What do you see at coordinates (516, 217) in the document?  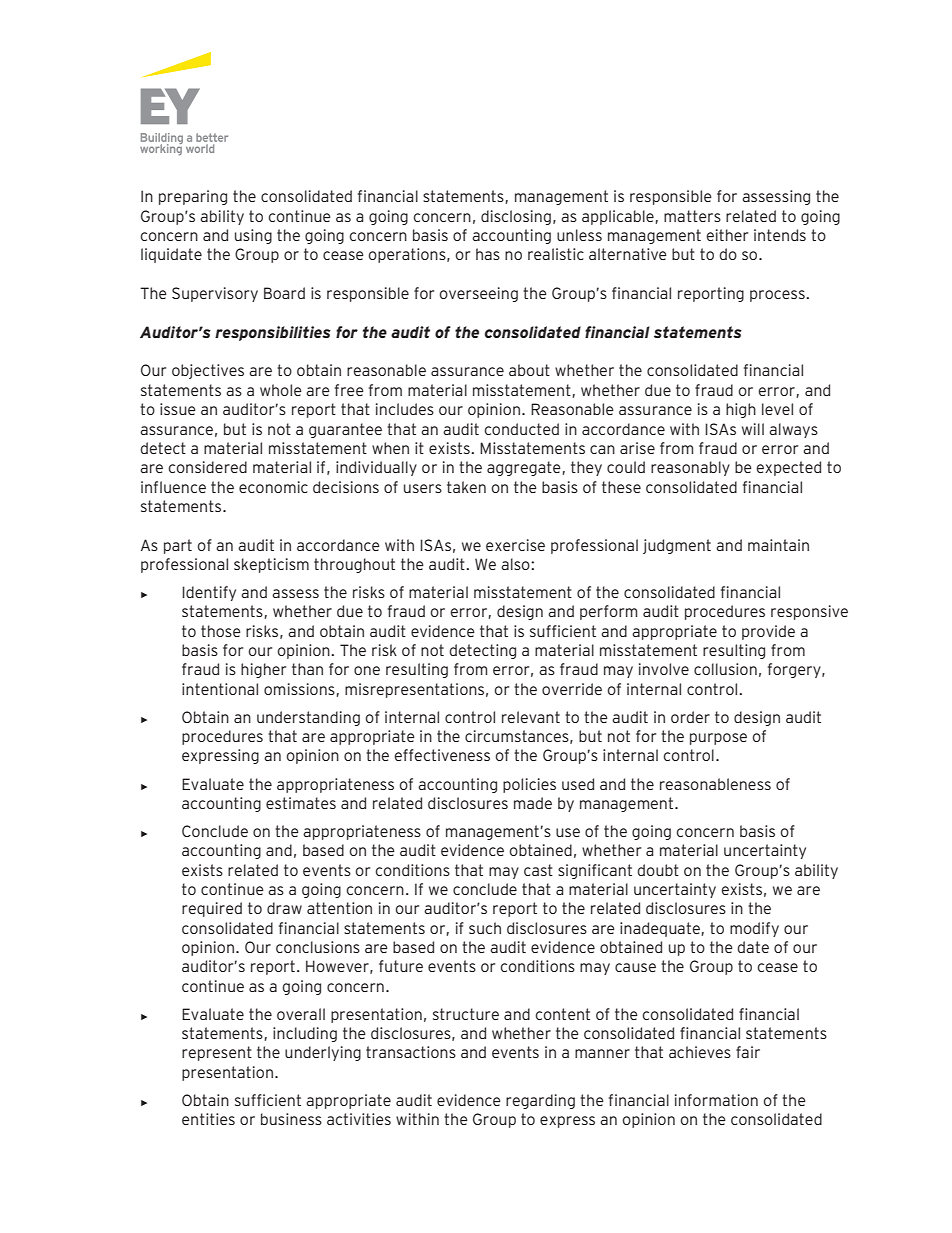 I see `disclosing` at bounding box center [516, 217].
